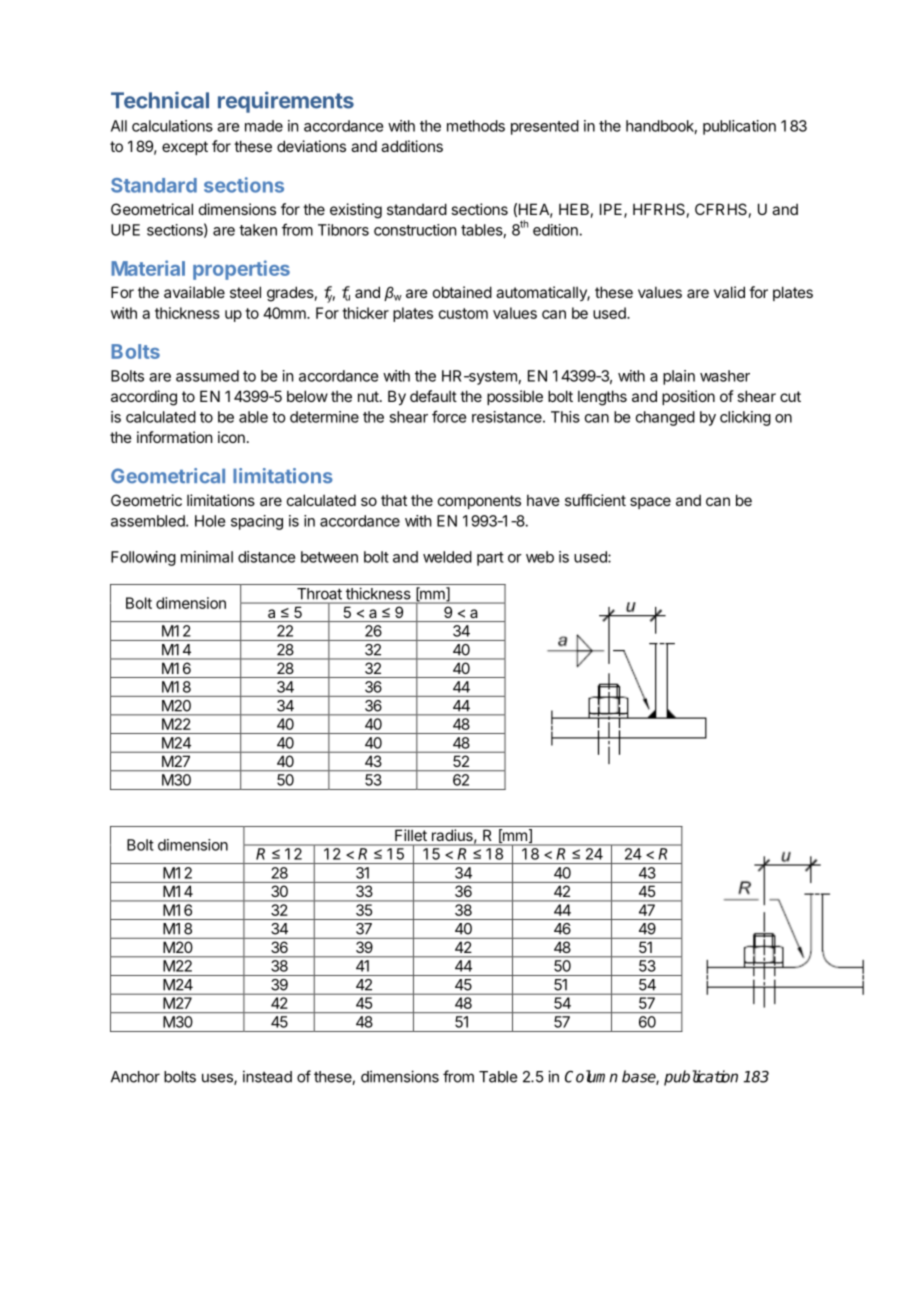 The height and width of the screenshot is (1308, 924). I want to click on made, so click(264, 126).
